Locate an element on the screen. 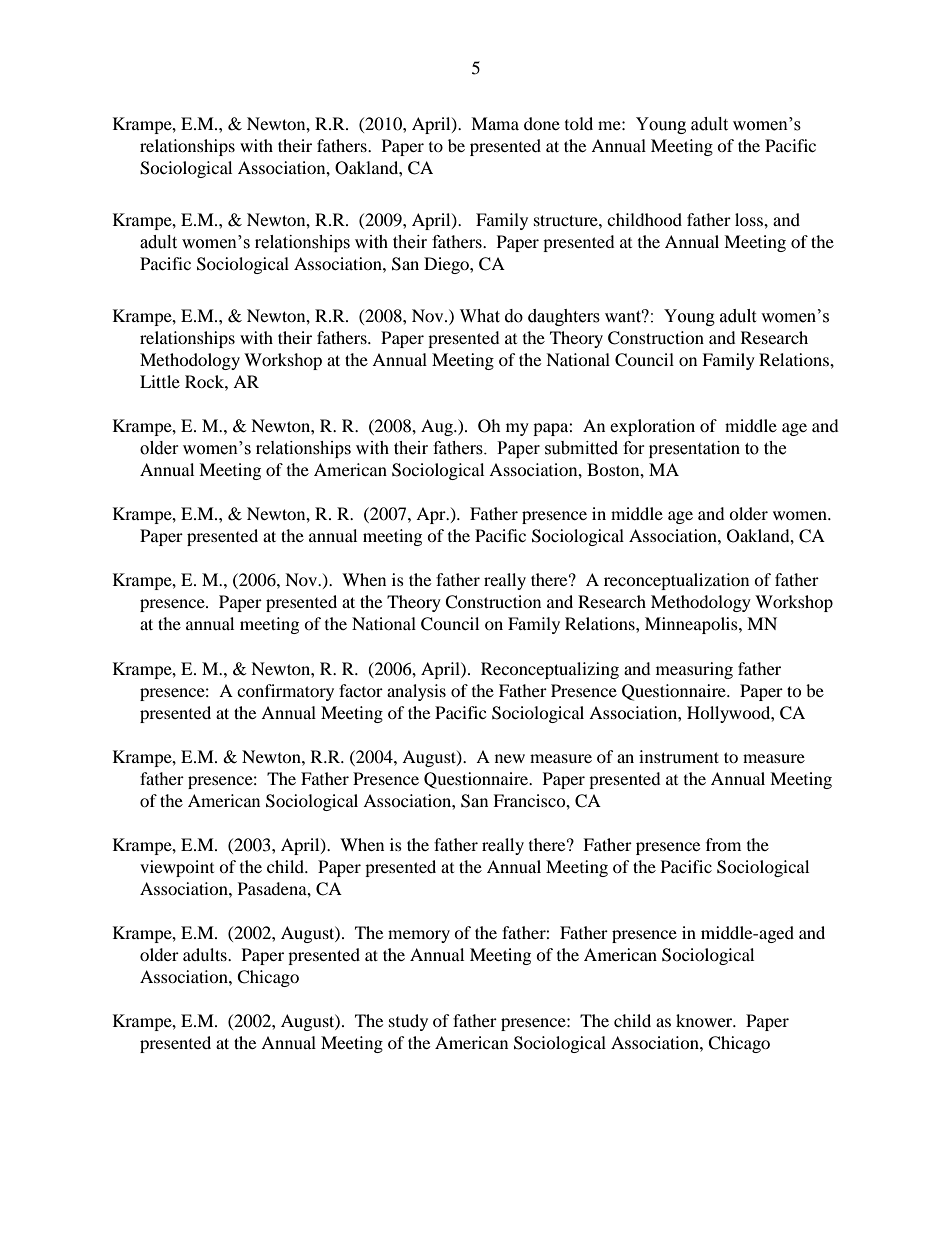  told is located at coordinates (579, 123).
